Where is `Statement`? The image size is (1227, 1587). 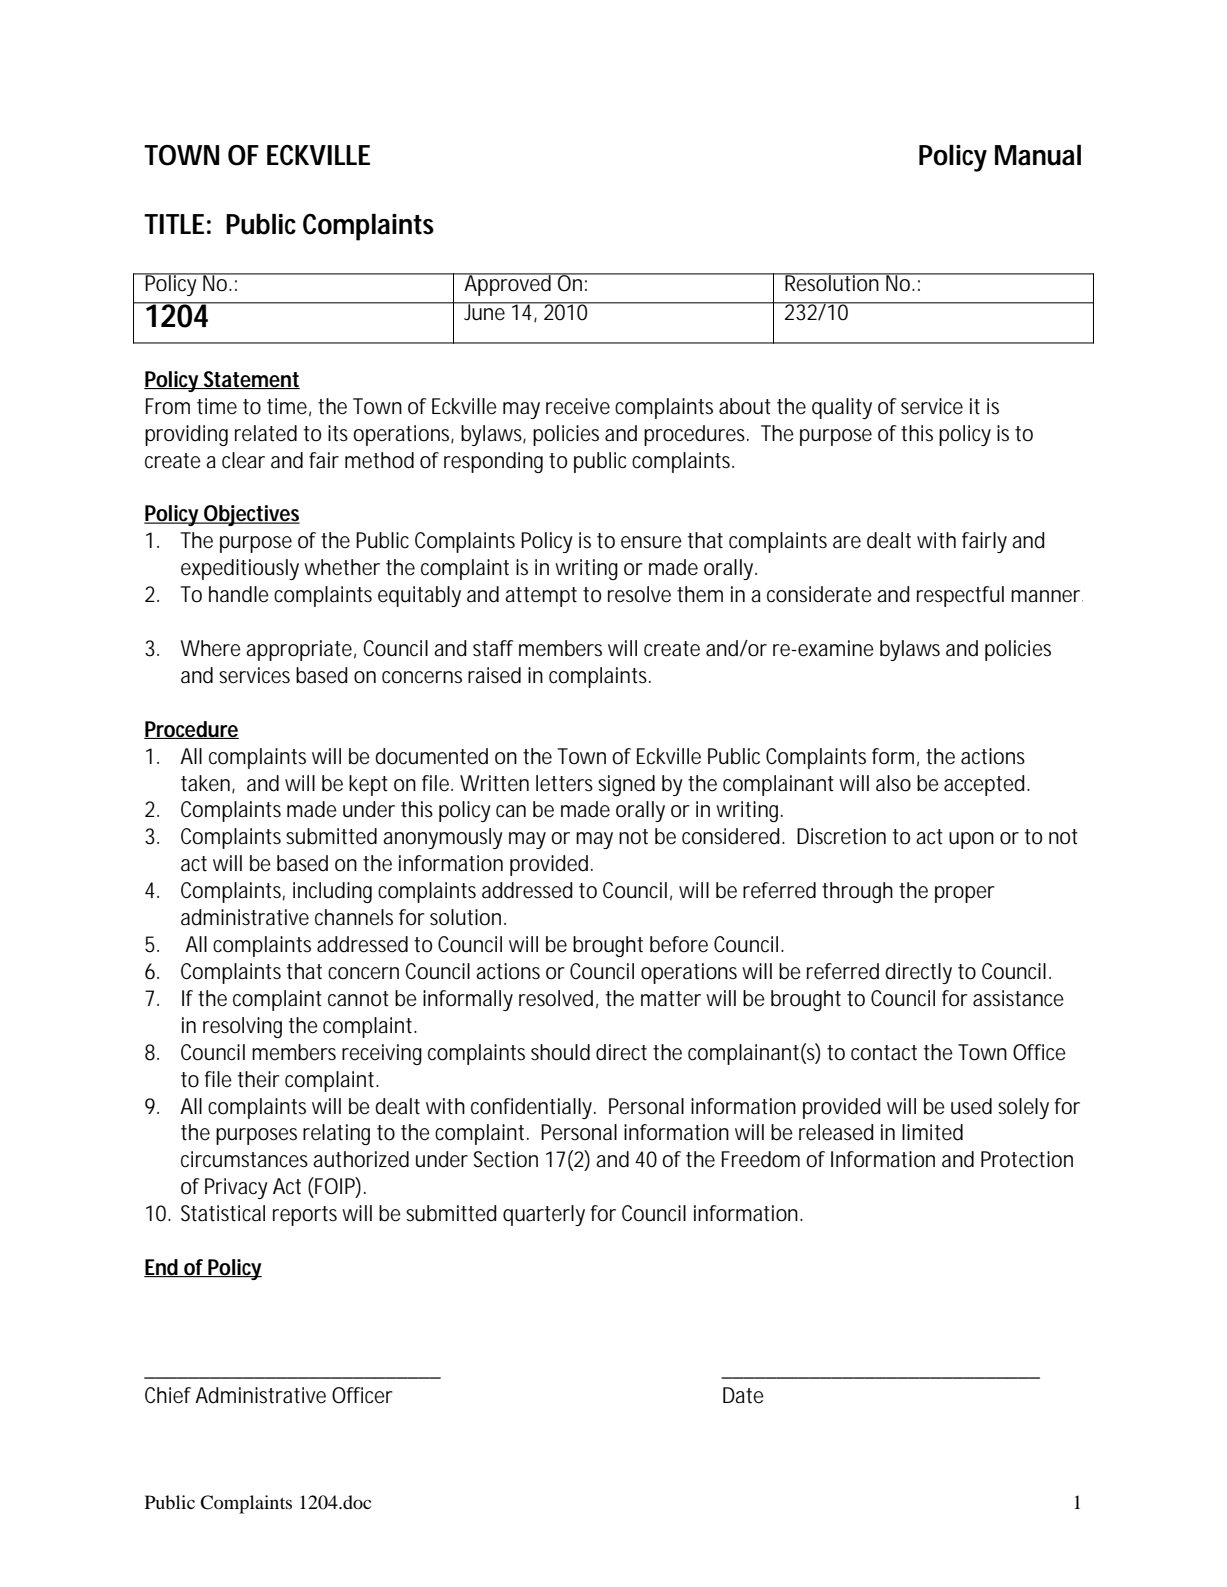
Statement is located at coordinates (251, 380).
